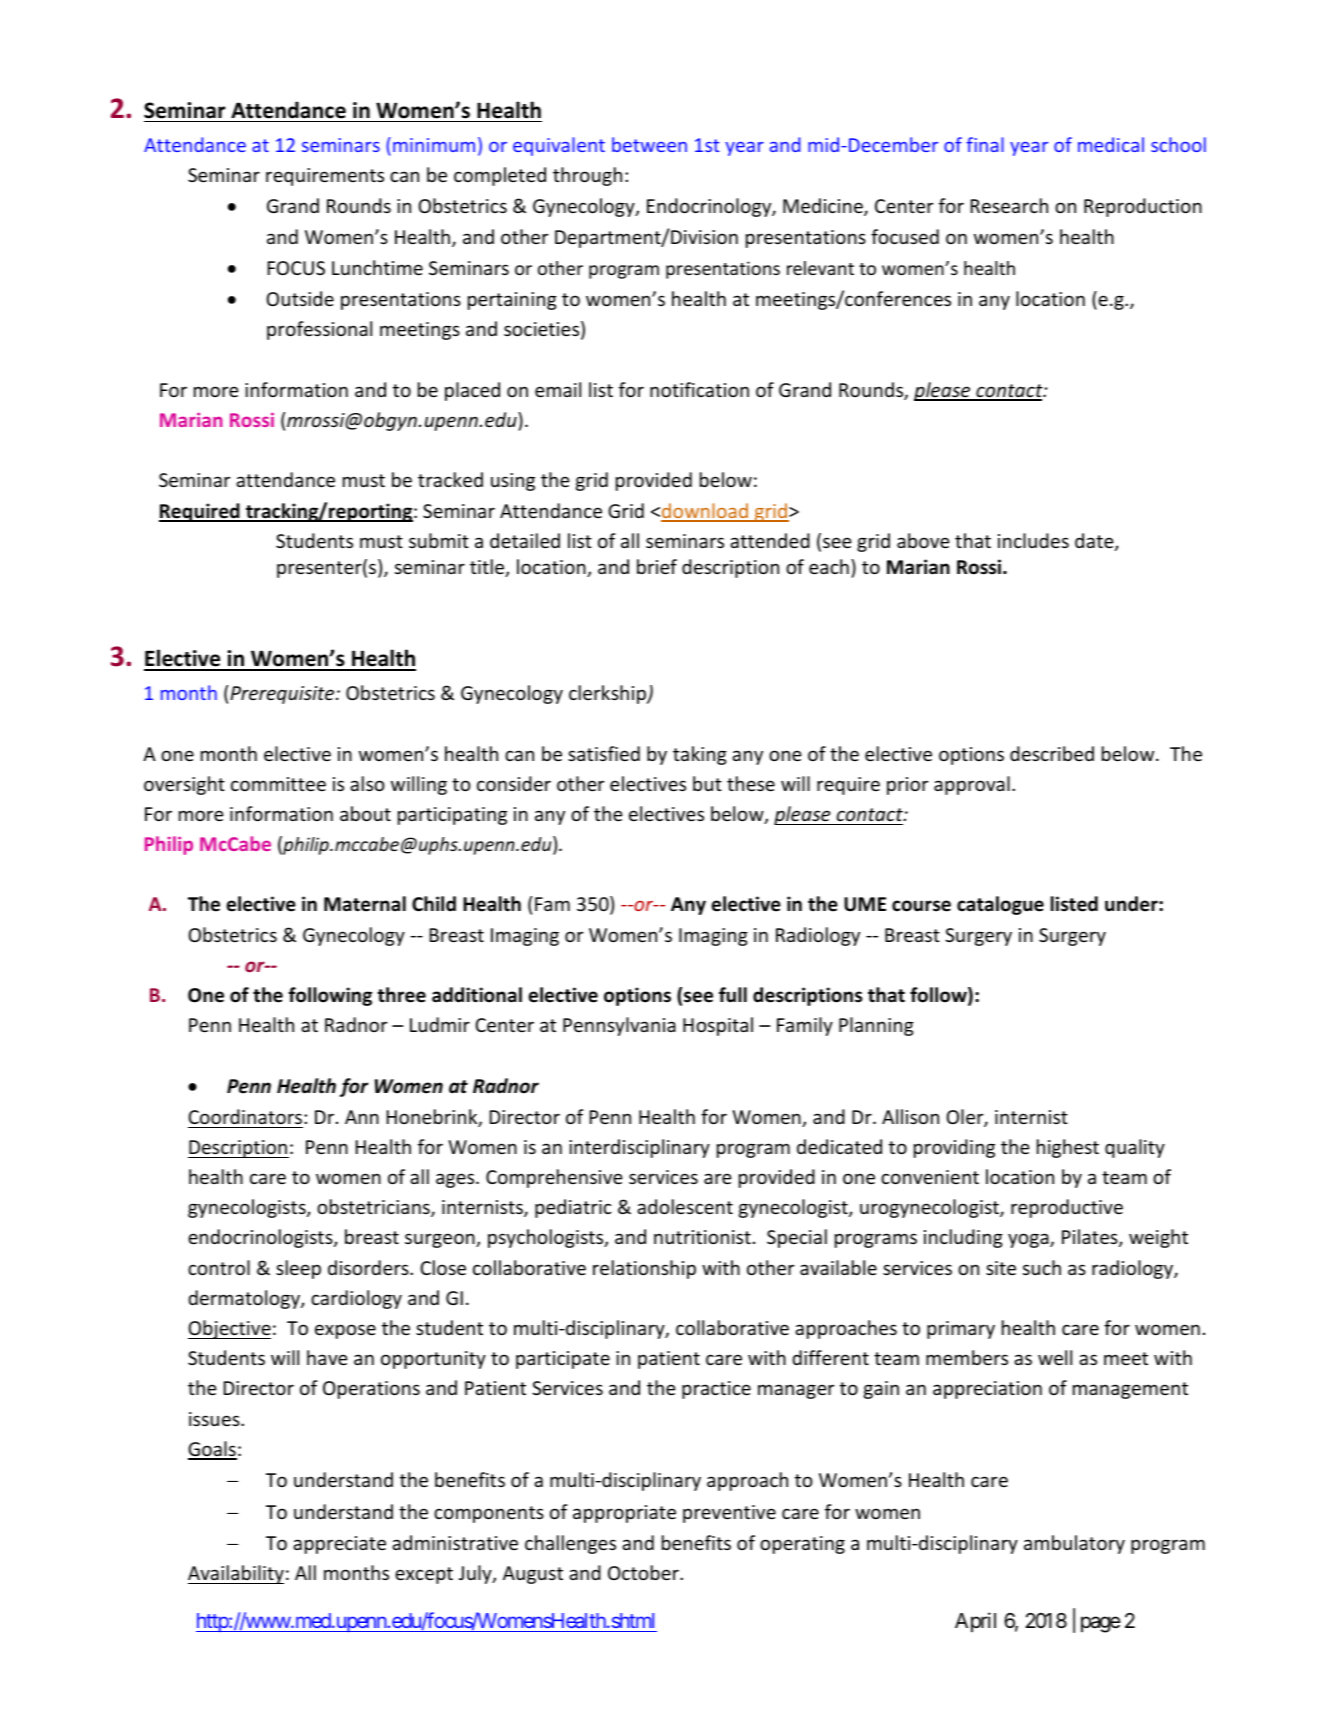  What do you see at coordinates (685, 1206) in the screenshot?
I see `adolescent` at bounding box center [685, 1206].
